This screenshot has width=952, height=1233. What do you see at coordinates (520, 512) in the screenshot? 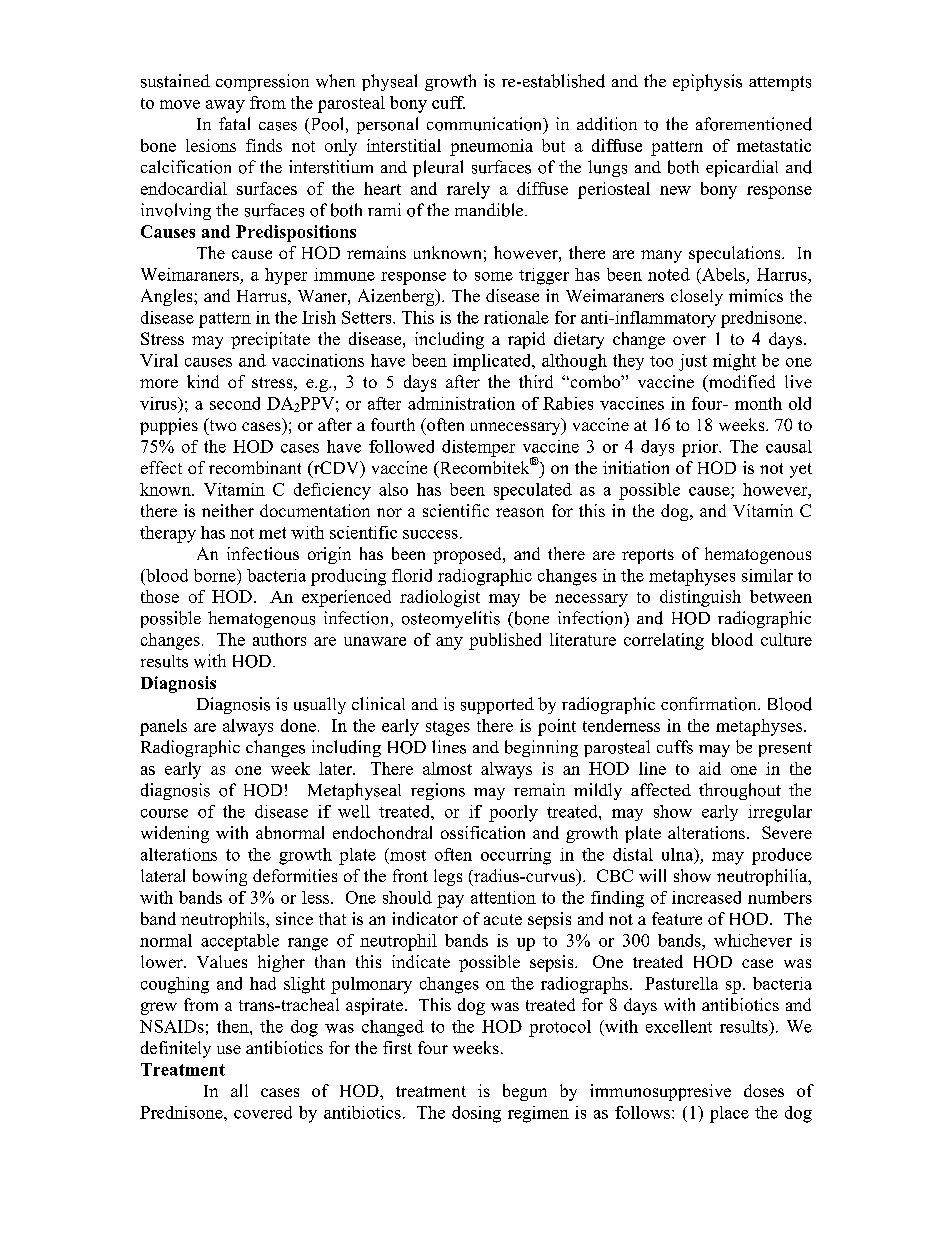
I see `reason` at bounding box center [520, 512].
